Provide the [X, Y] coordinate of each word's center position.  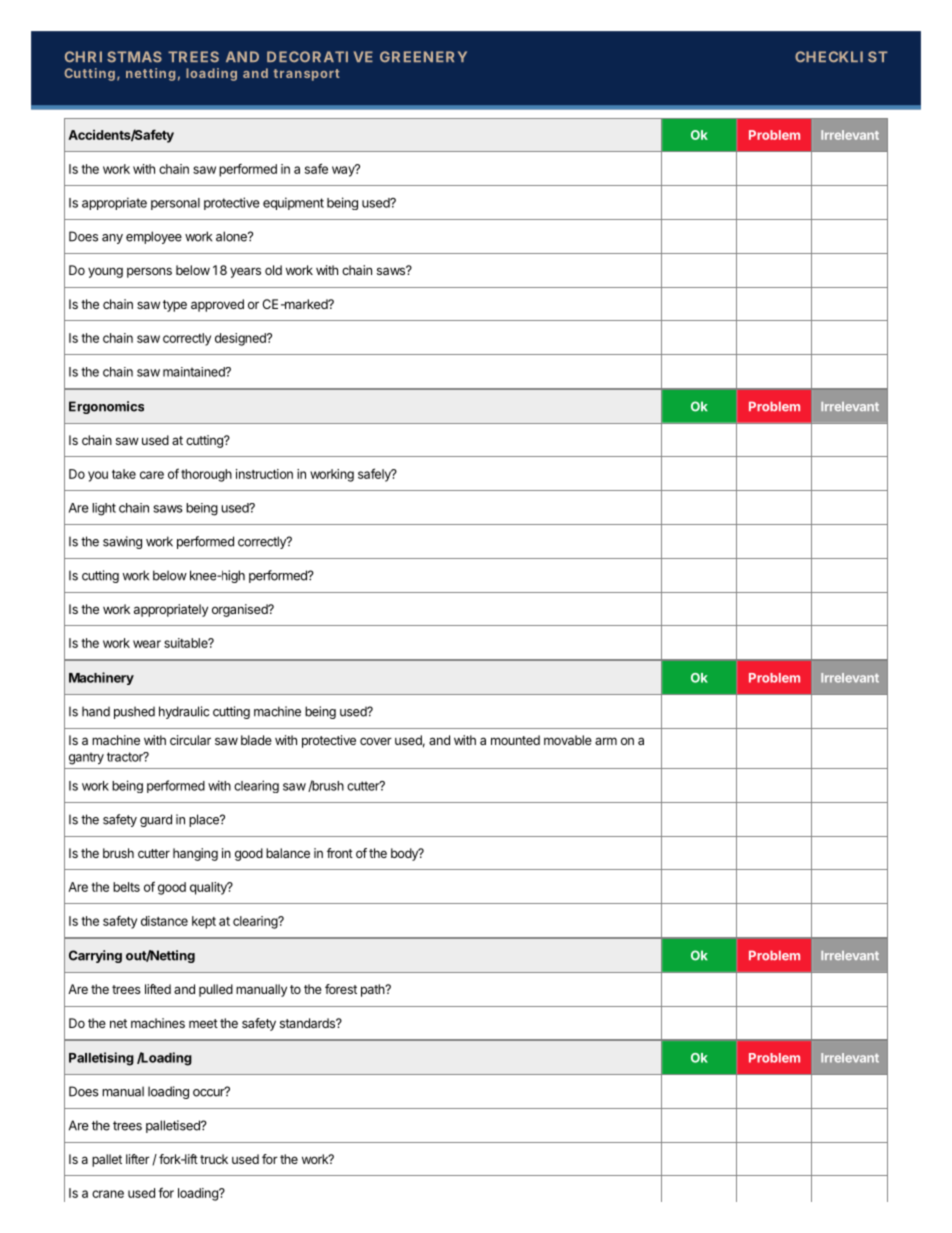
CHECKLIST [841, 57]
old [273, 270]
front [340, 853]
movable [568, 740]
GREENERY [423, 56]
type [175, 306]
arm [606, 741]
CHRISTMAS [113, 57]
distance [164, 921]
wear [147, 644]
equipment [293, 203]
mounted [515, 740]
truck [214, 1159]
